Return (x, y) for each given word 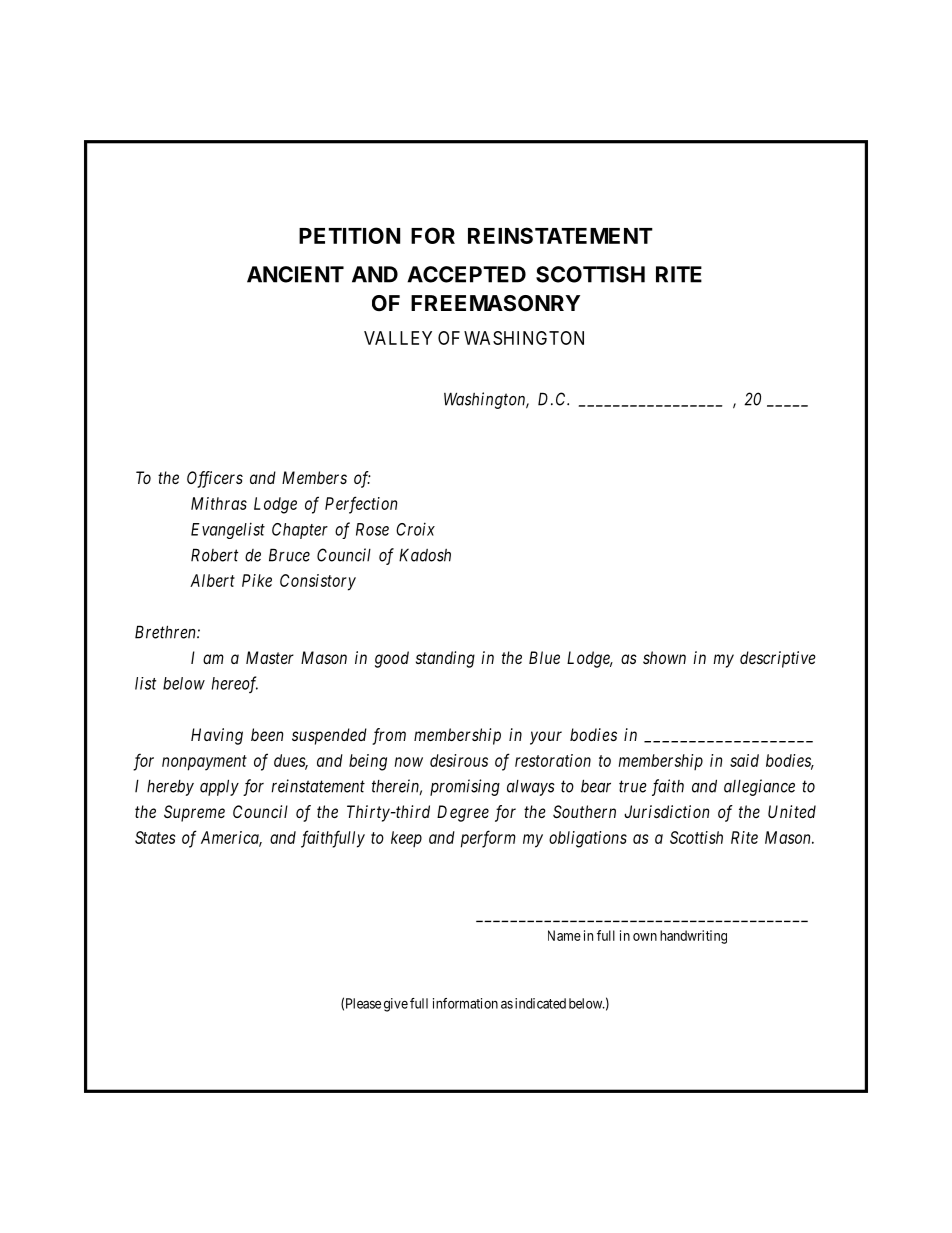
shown (664, 657)
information (465, 1003)
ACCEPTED (466, 274)
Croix (415, 529)
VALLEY (398, 338)
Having (217, 736)
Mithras (219, 503)
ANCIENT (295, 274)
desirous (459, 760)
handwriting (693, 937)
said (744, 760)
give (396, 1005)
